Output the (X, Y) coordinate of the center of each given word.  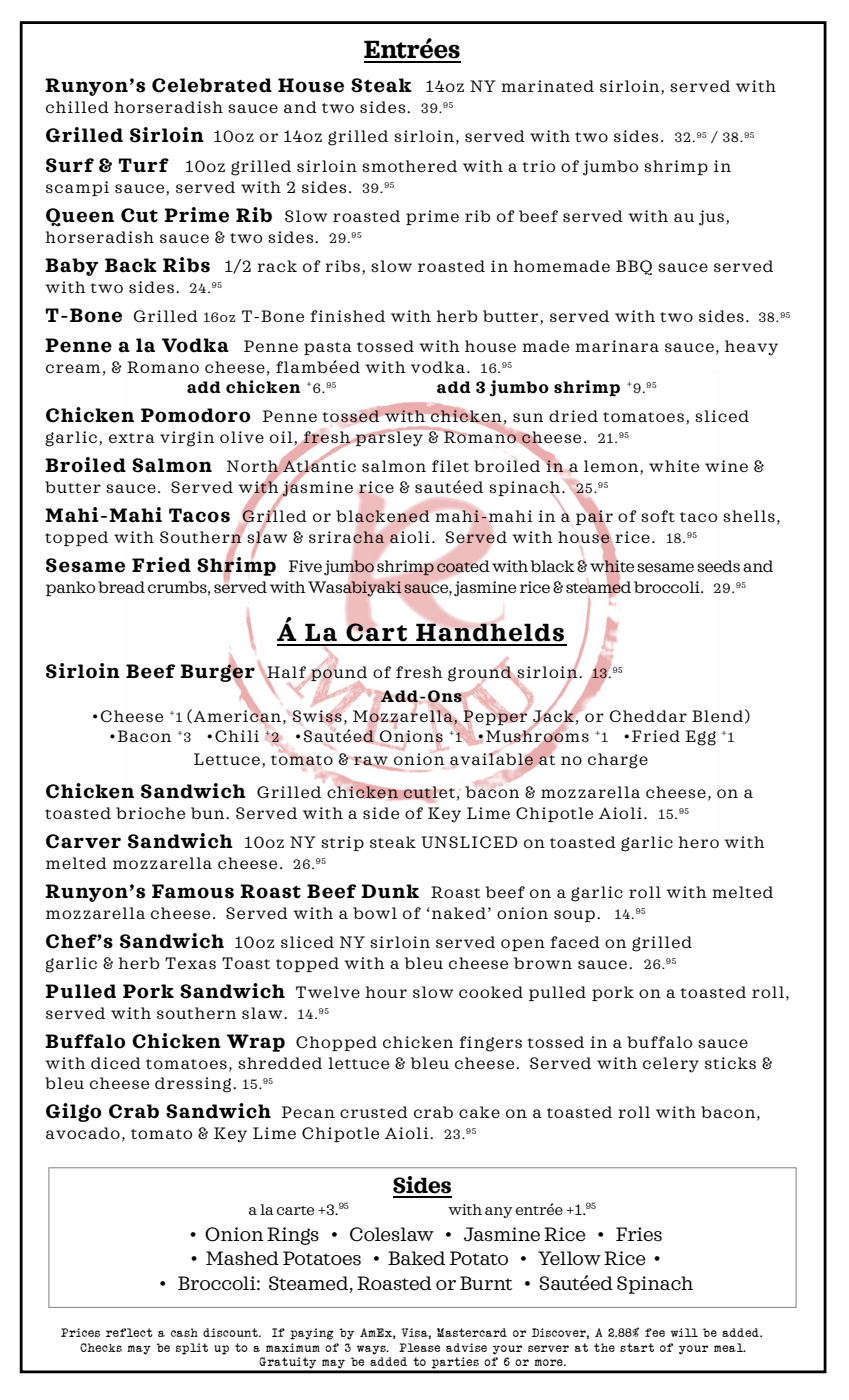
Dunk (390, 891)
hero (698, 842)
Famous (193, 891)
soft (658, 516)
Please (419, 1347)
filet (450, 466)
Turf (143, 165)
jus (711, 218)
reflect (129, 1332)
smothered (409, 166)
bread (121, 587)
